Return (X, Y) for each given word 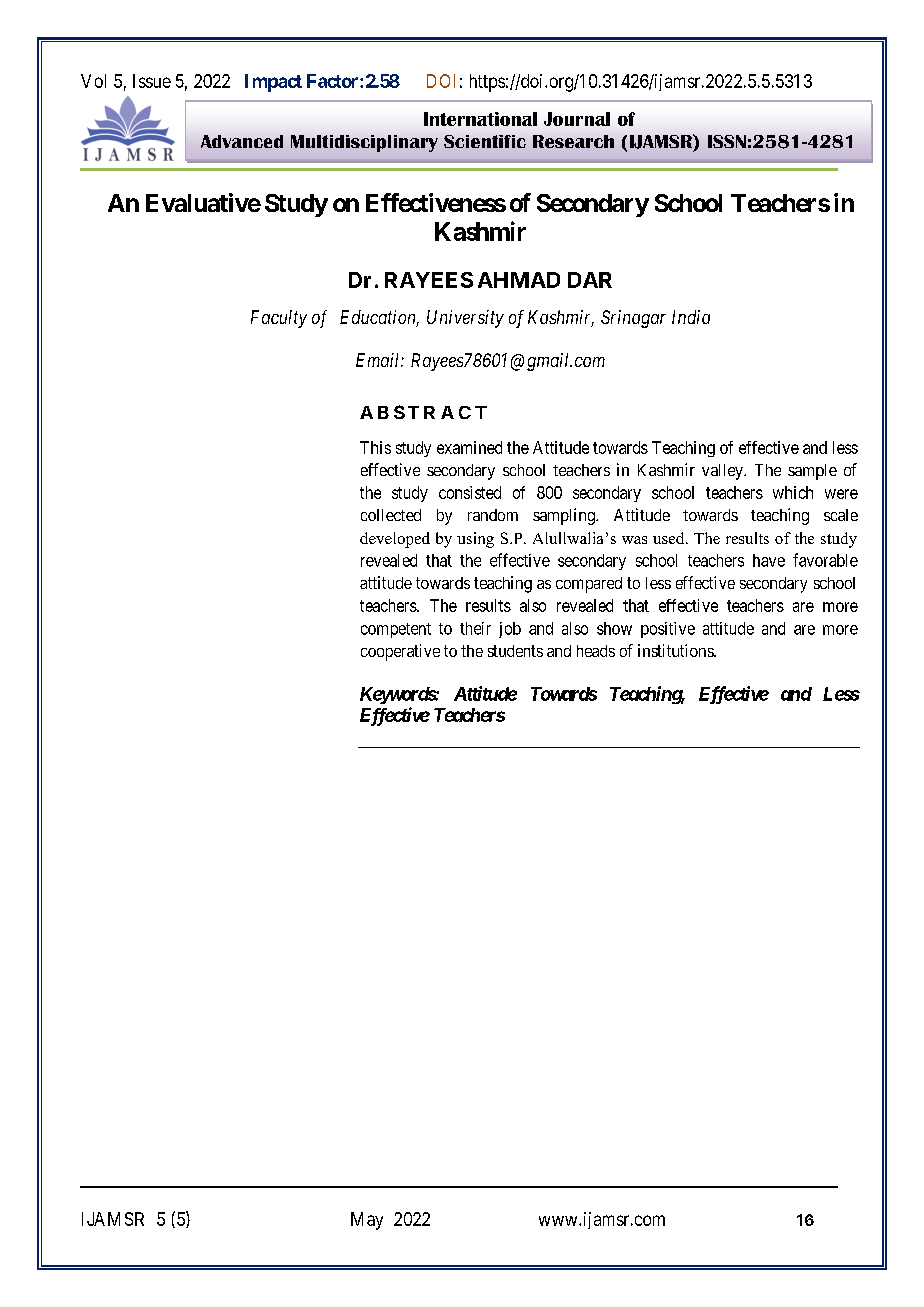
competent (396, 630)
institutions (676, 650)
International (480, 119)
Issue (152, 81)
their (475, 628)
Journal (577, 119)
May (367, 1221)
